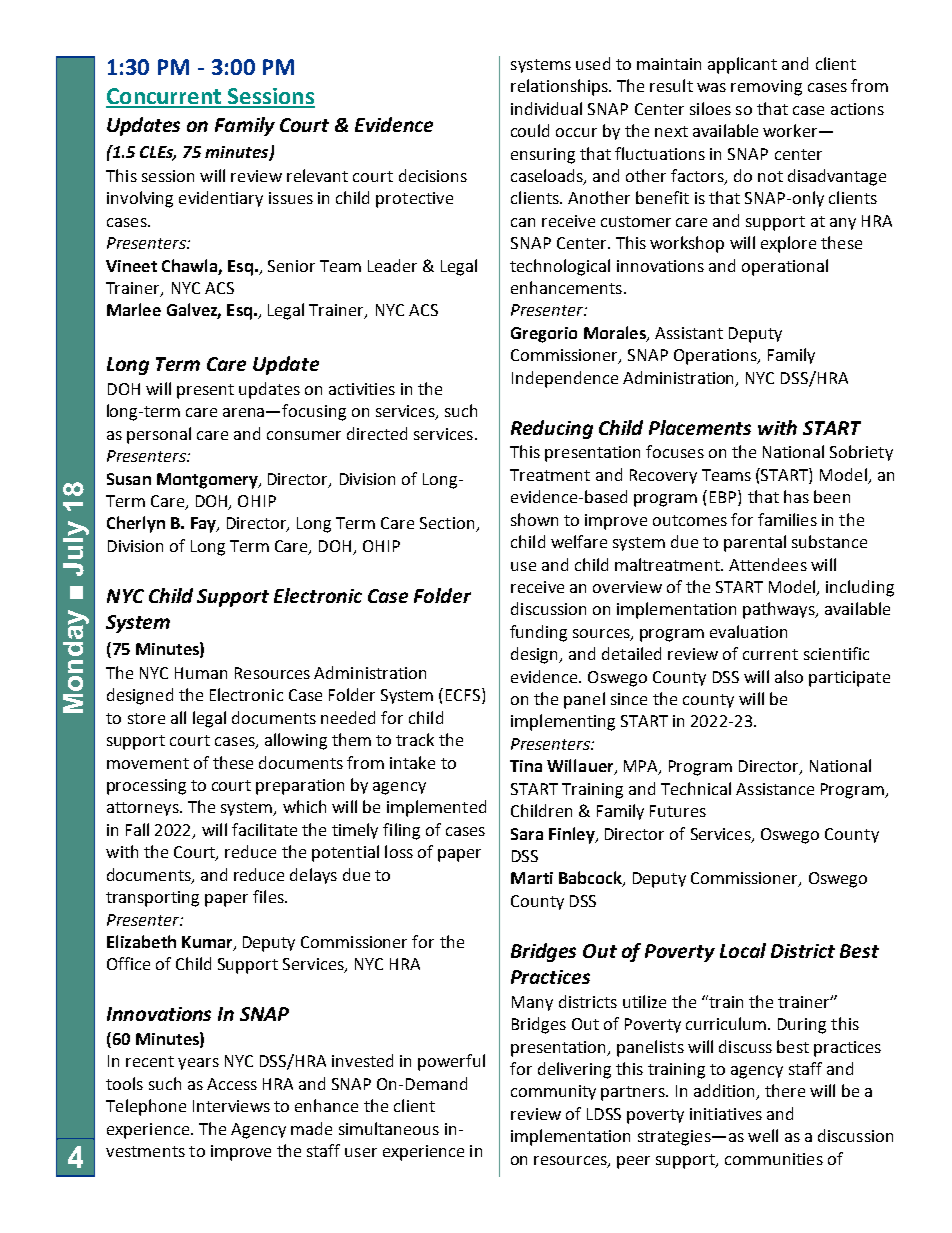 This image has height=1233, width=952. What do you see at coordinates (221, 199) in the image?
I see `evidentiary` at bounding box center [221, 199].
